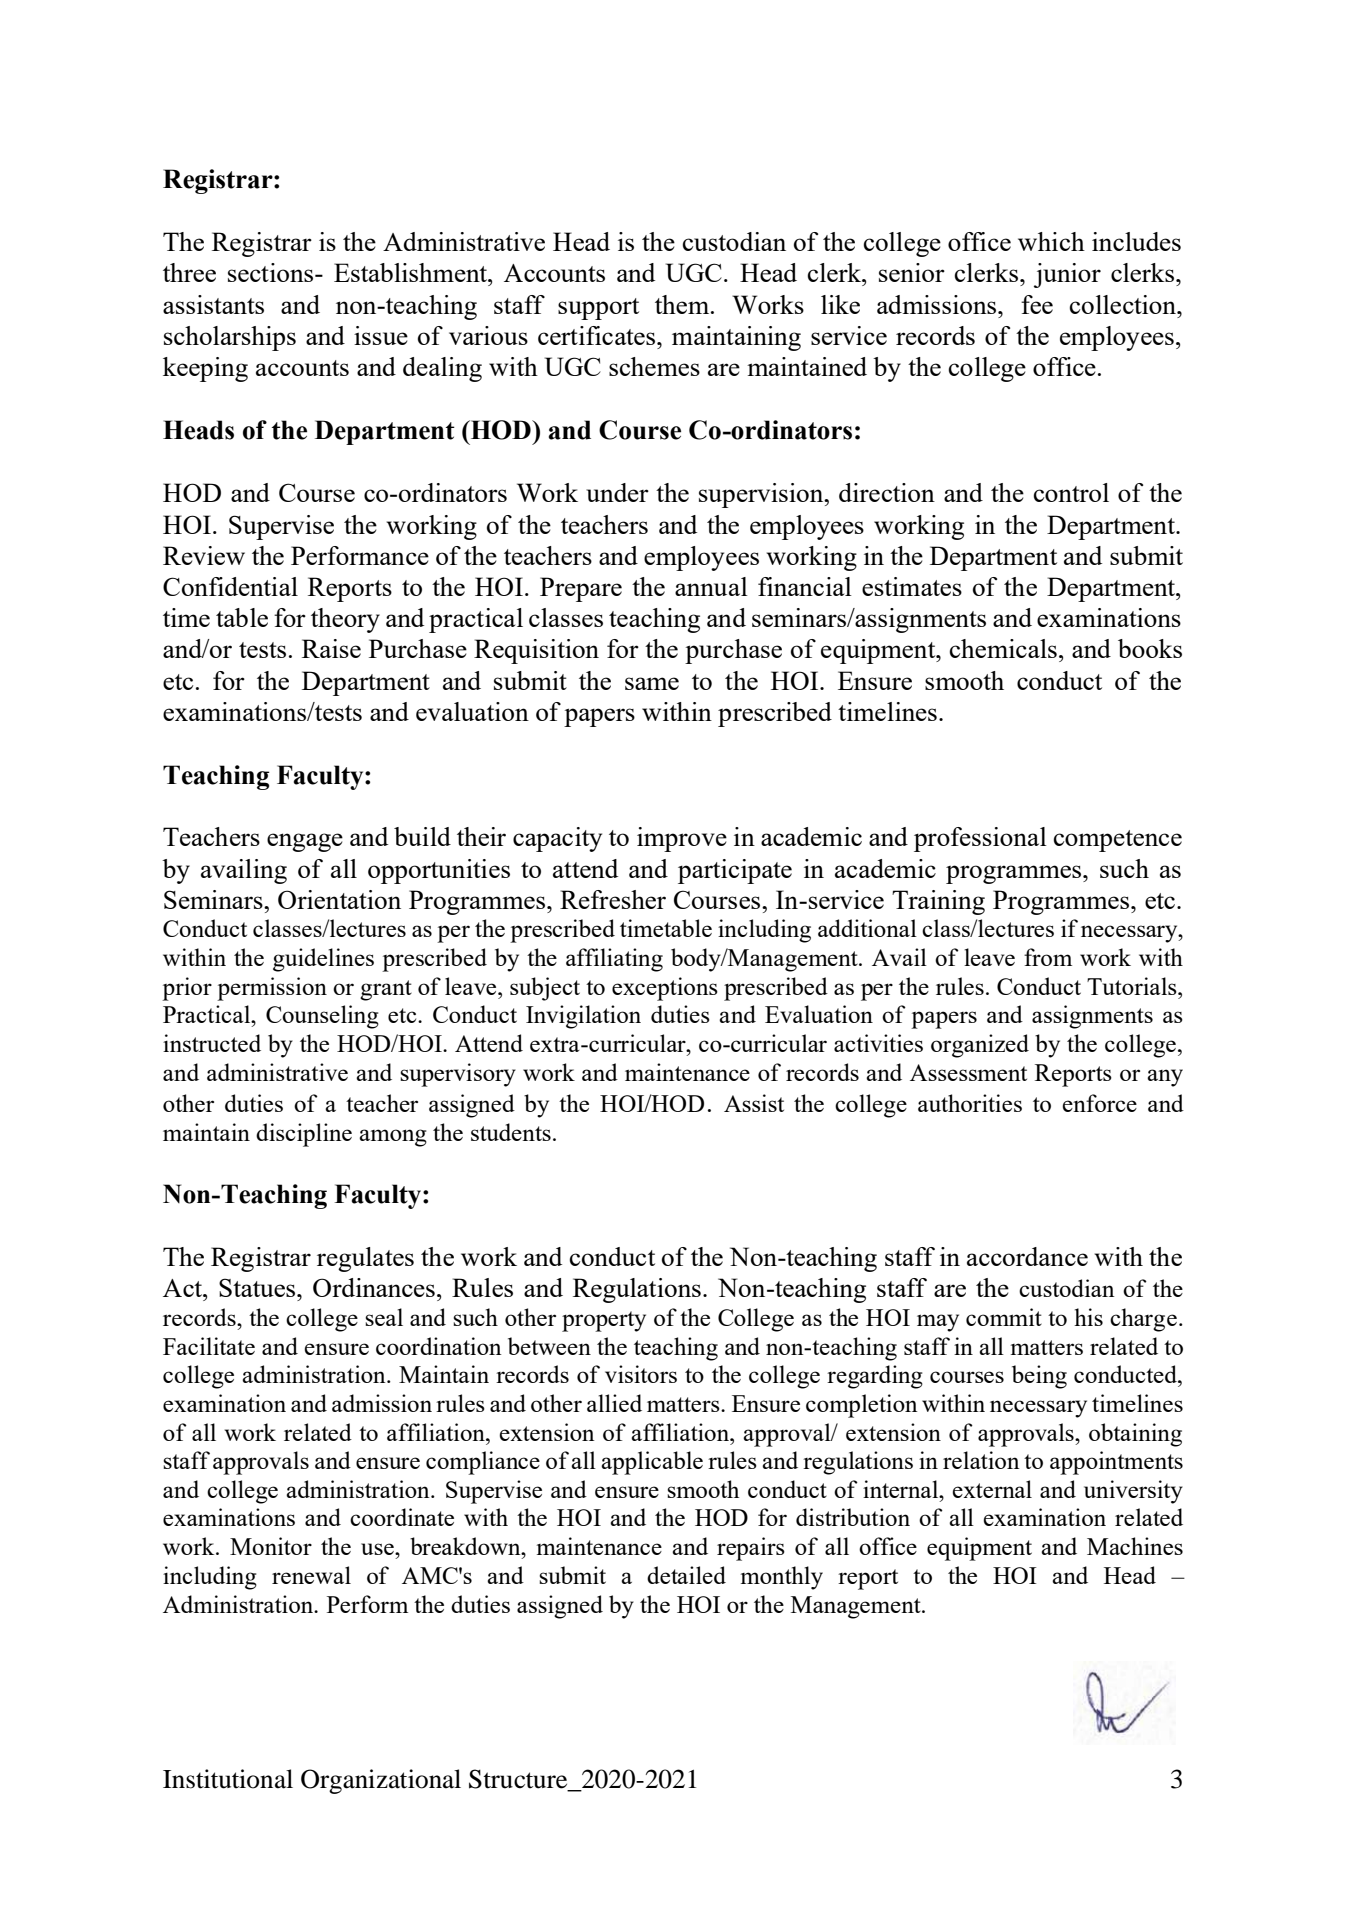  I want to click on property, so click(604, 1321).
